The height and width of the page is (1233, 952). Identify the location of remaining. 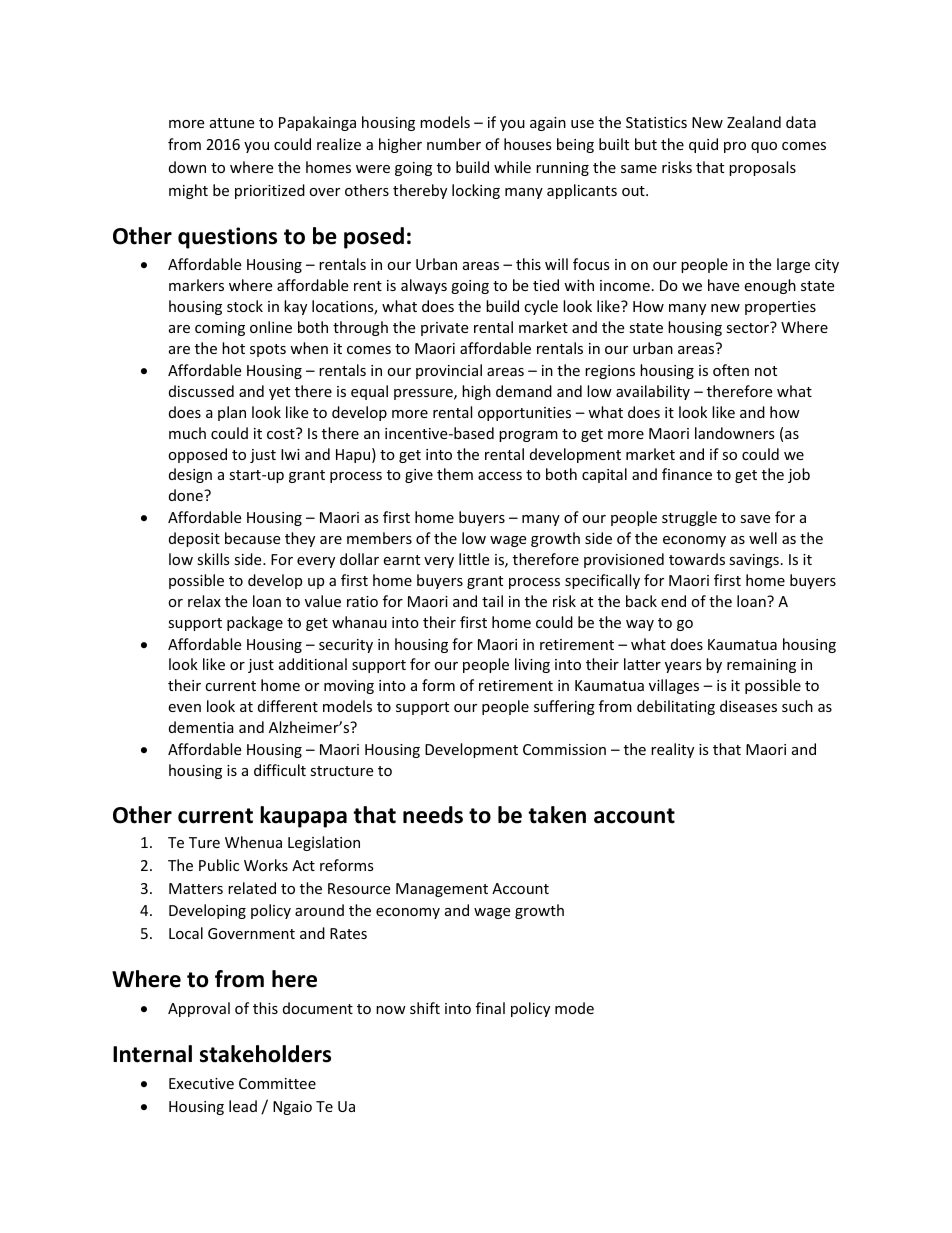
(761, 666).
